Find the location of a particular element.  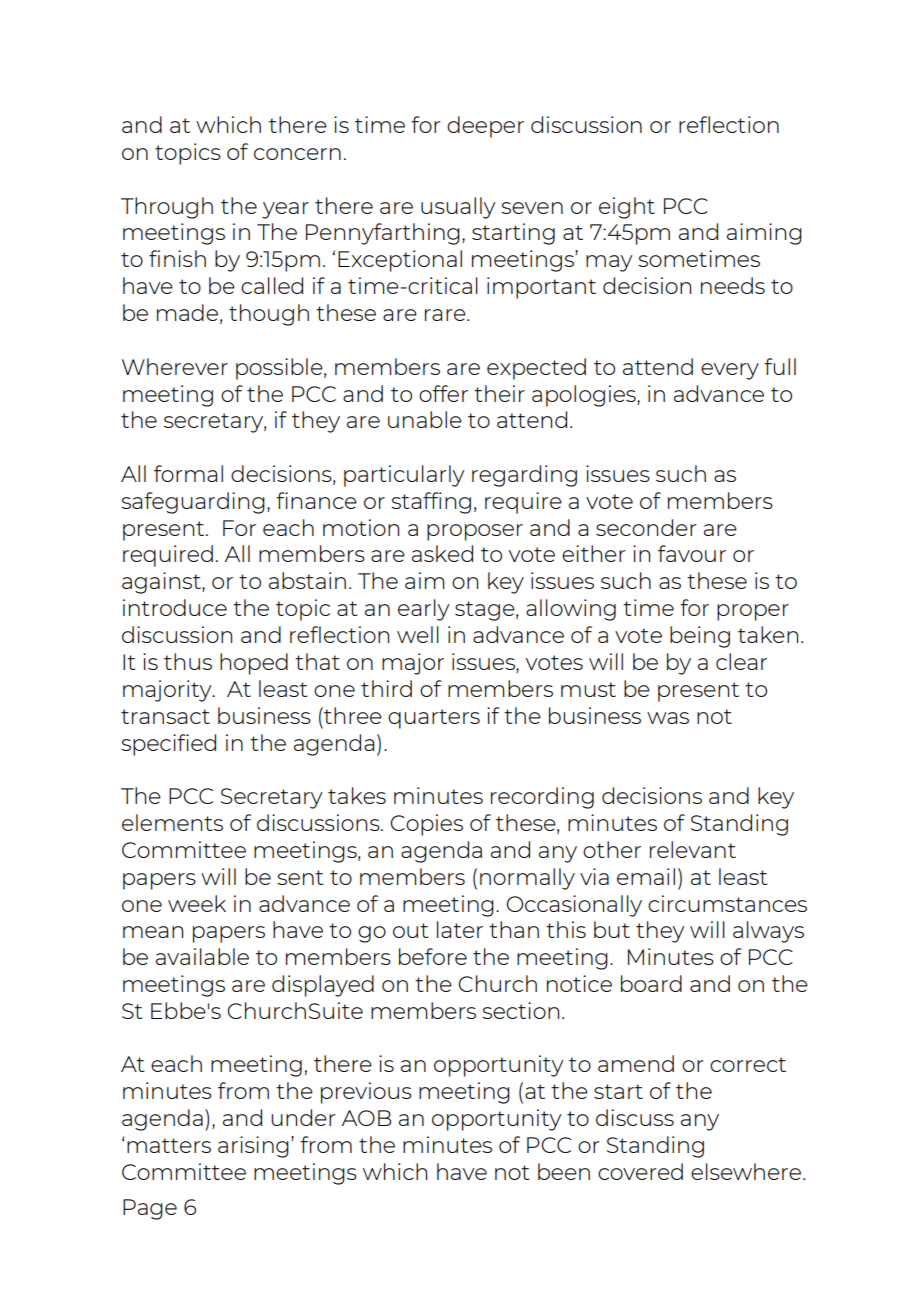

every is located at coordinates (730, 371).
